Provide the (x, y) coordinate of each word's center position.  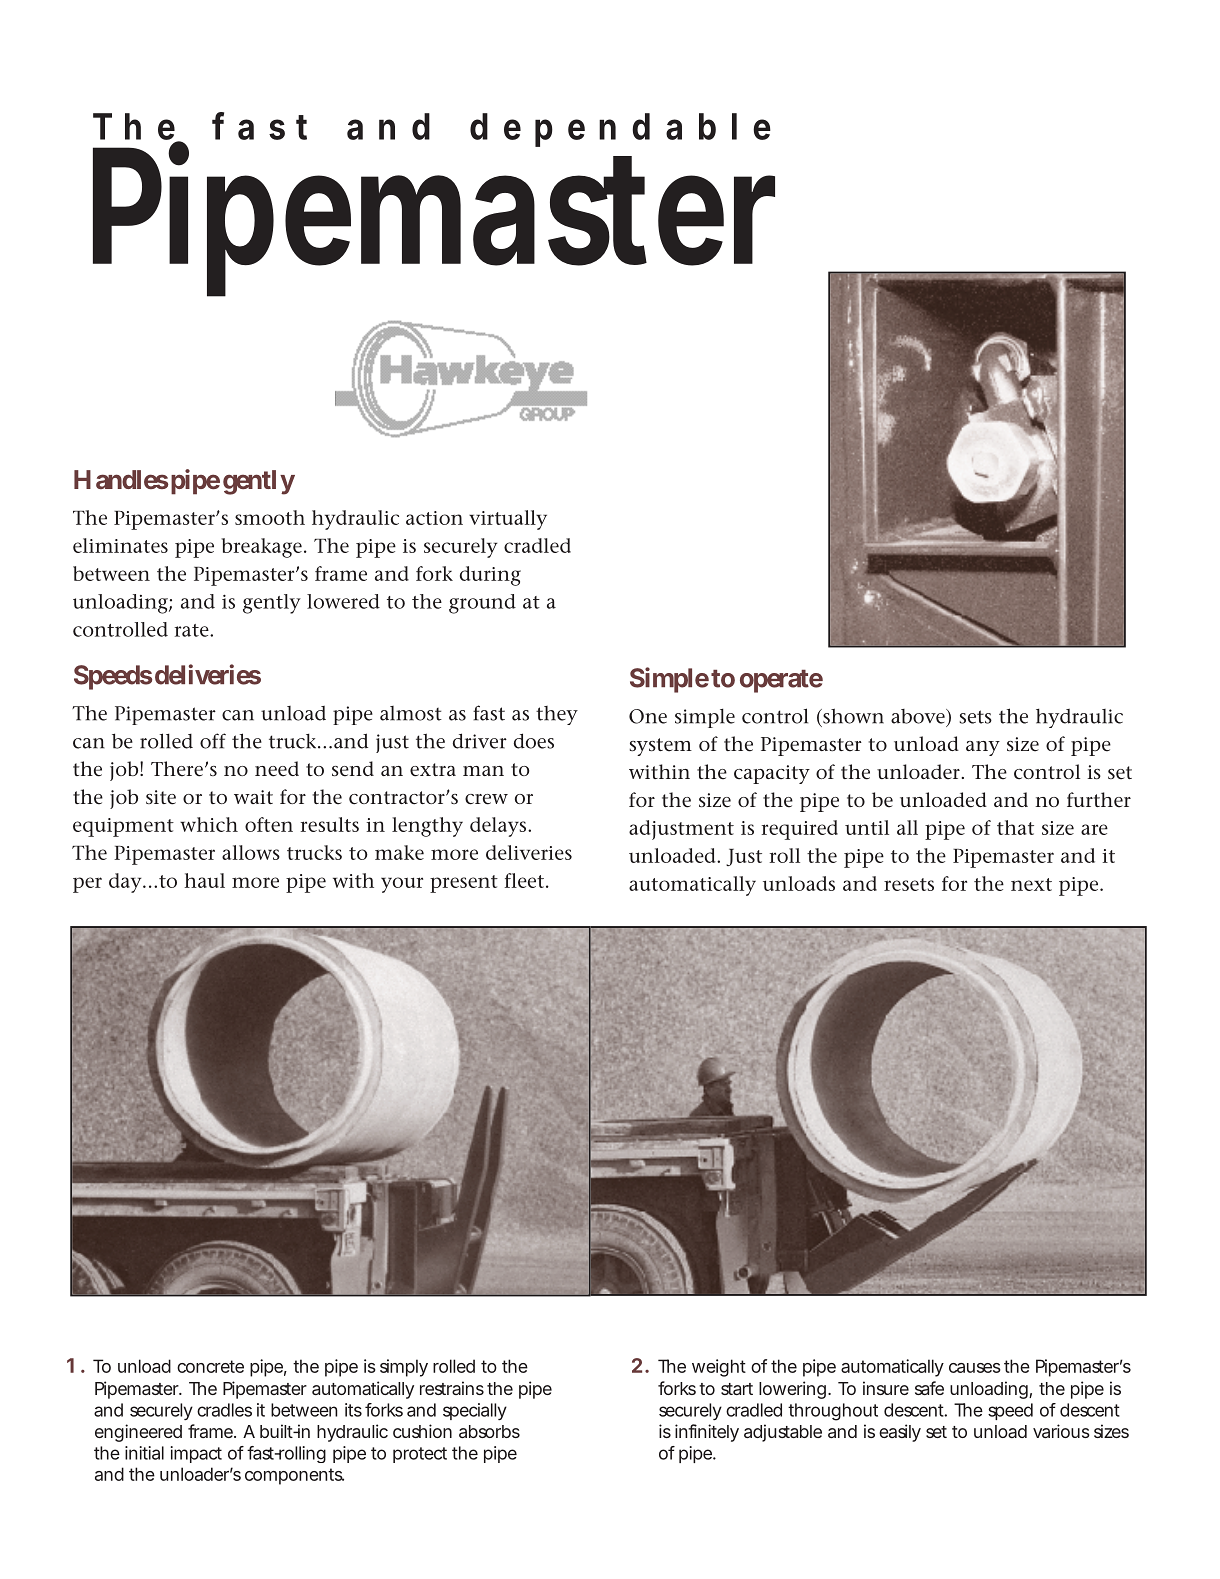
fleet (524, 880)
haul (204, 880)
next (1031, 884)
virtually (508, 520)
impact (196, 1454)
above (919, 716)
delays (499, 827)
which (209, 824)
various (1061, 1431)
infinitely (707, 1433)
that (1015, 827)
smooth (270, 517)
